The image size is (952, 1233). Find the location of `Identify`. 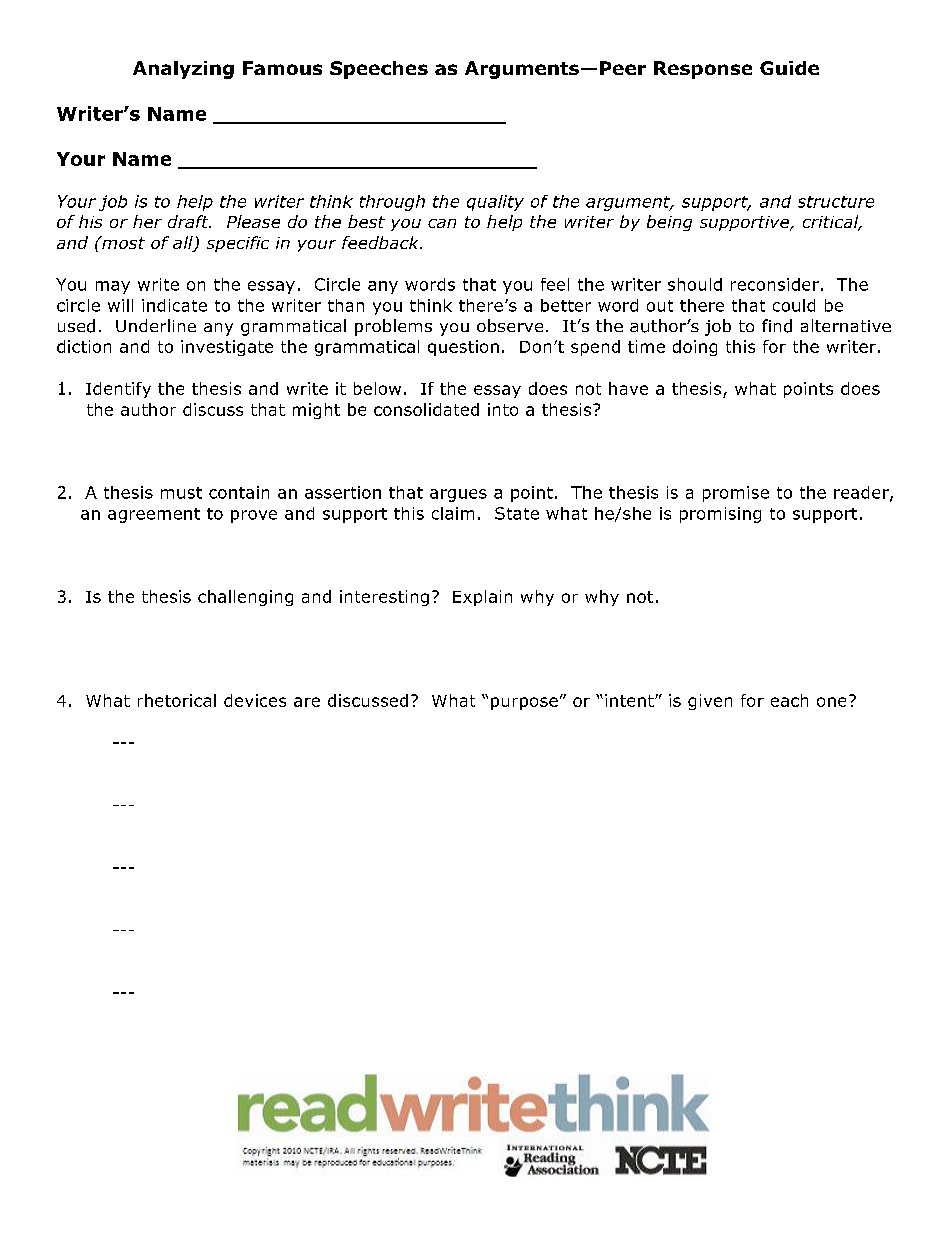

Identify is located at coordinates (118, 390).
